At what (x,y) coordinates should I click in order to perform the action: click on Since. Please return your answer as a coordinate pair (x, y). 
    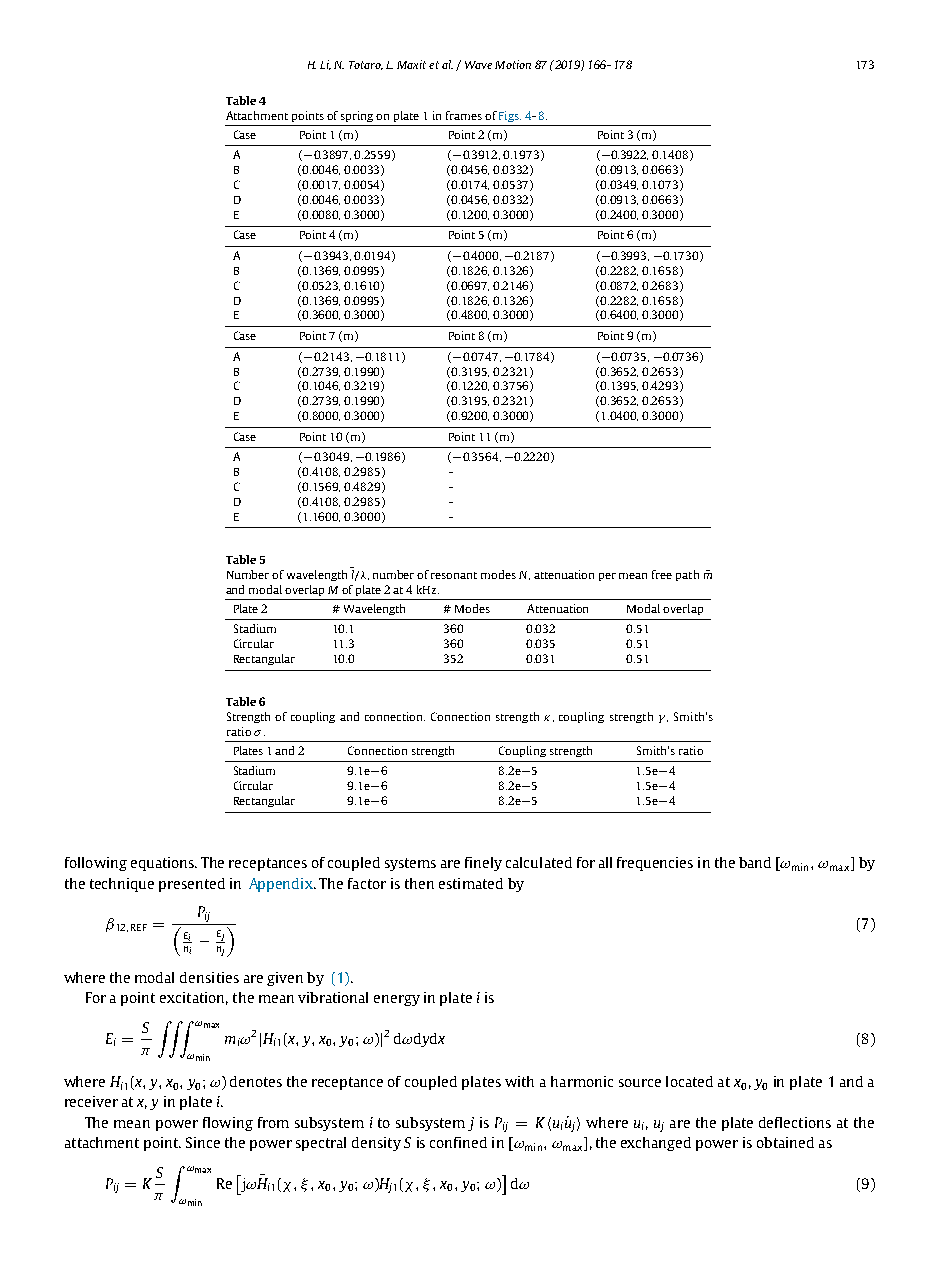
    Looking at the image, I should click on (203, 1142).
